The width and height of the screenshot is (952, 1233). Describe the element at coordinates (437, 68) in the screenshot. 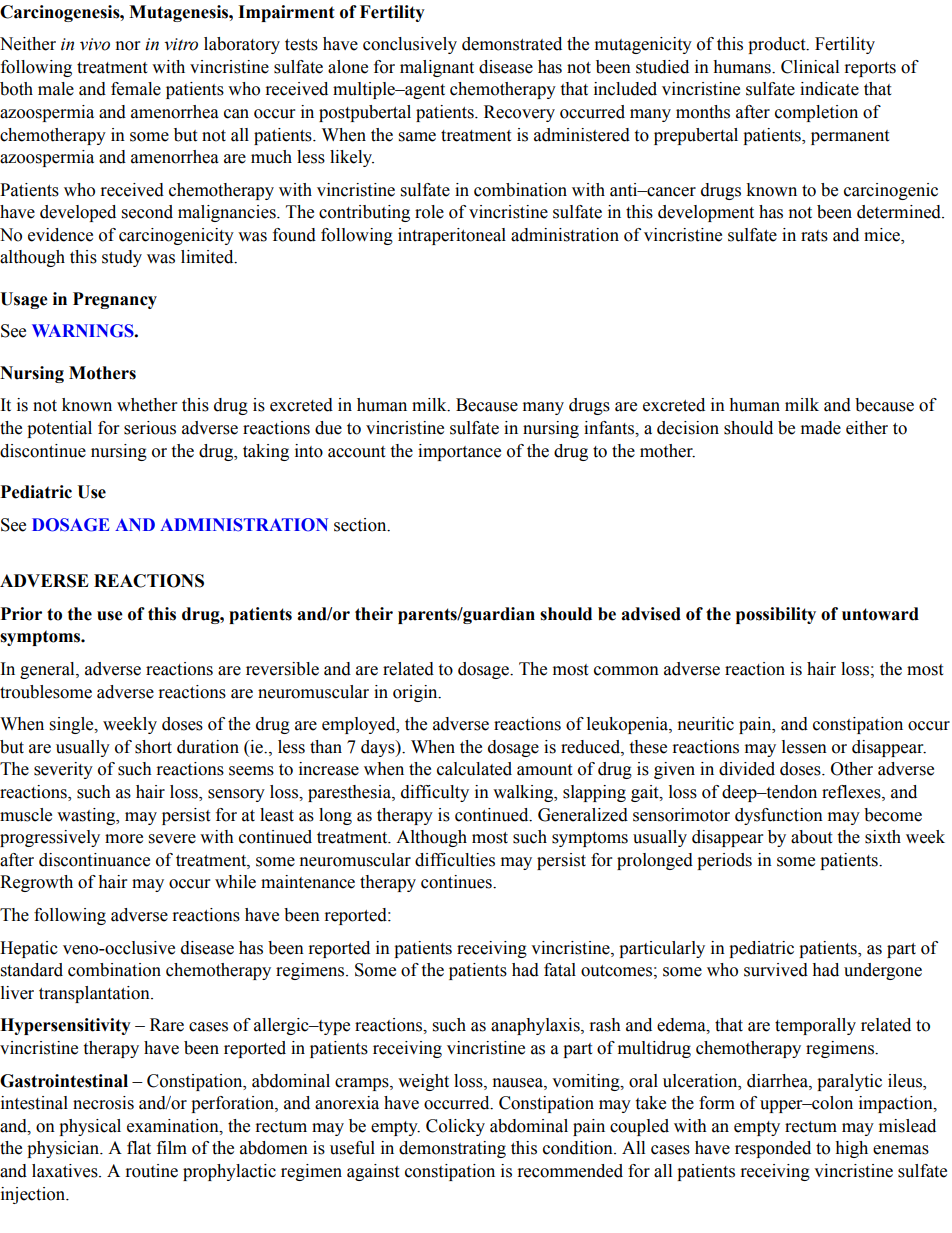

I see `malignant` at that location.
